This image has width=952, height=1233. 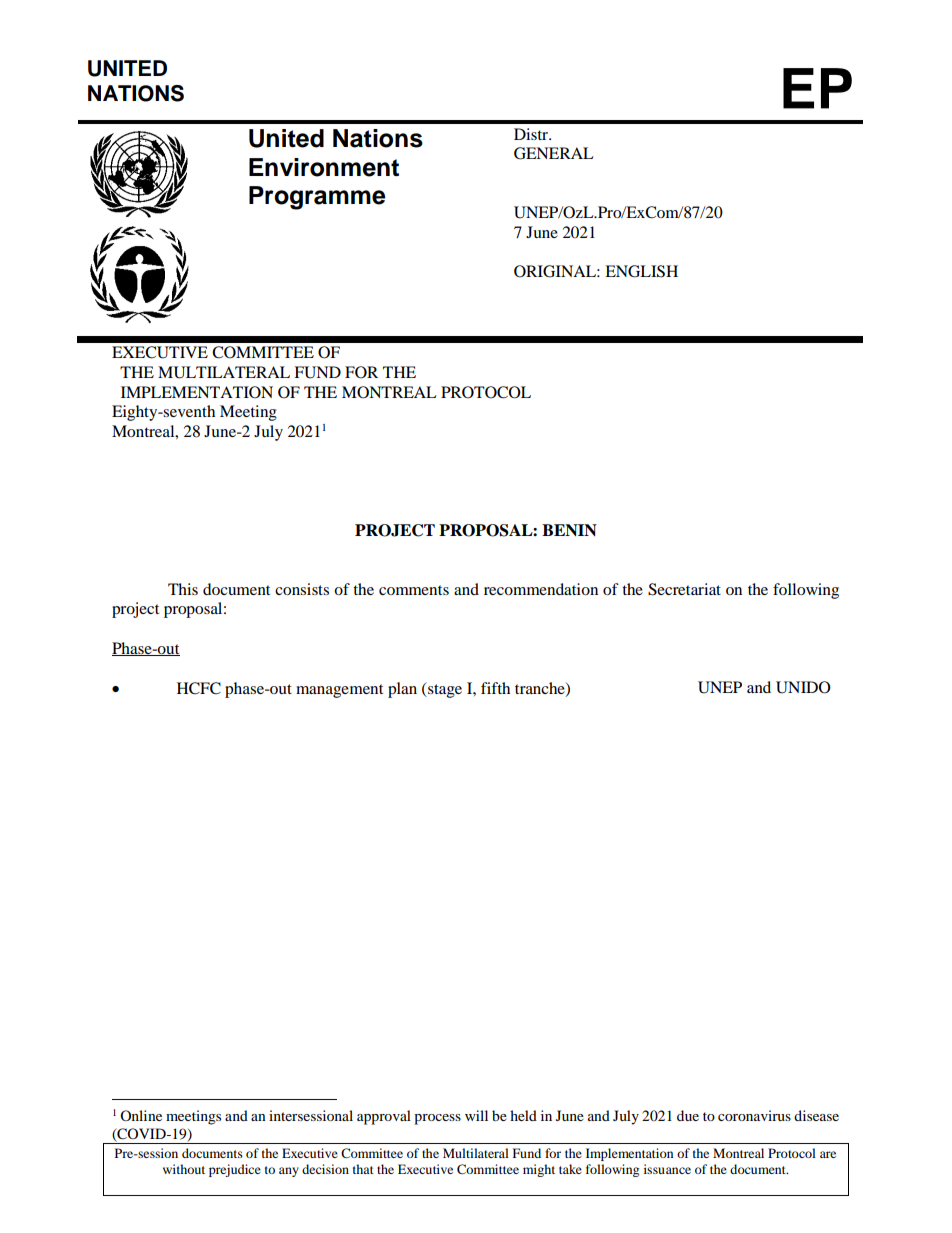 What do you see at coordinates (339, 691) in the image?
I see `management` at bounding box center [339, 691].
